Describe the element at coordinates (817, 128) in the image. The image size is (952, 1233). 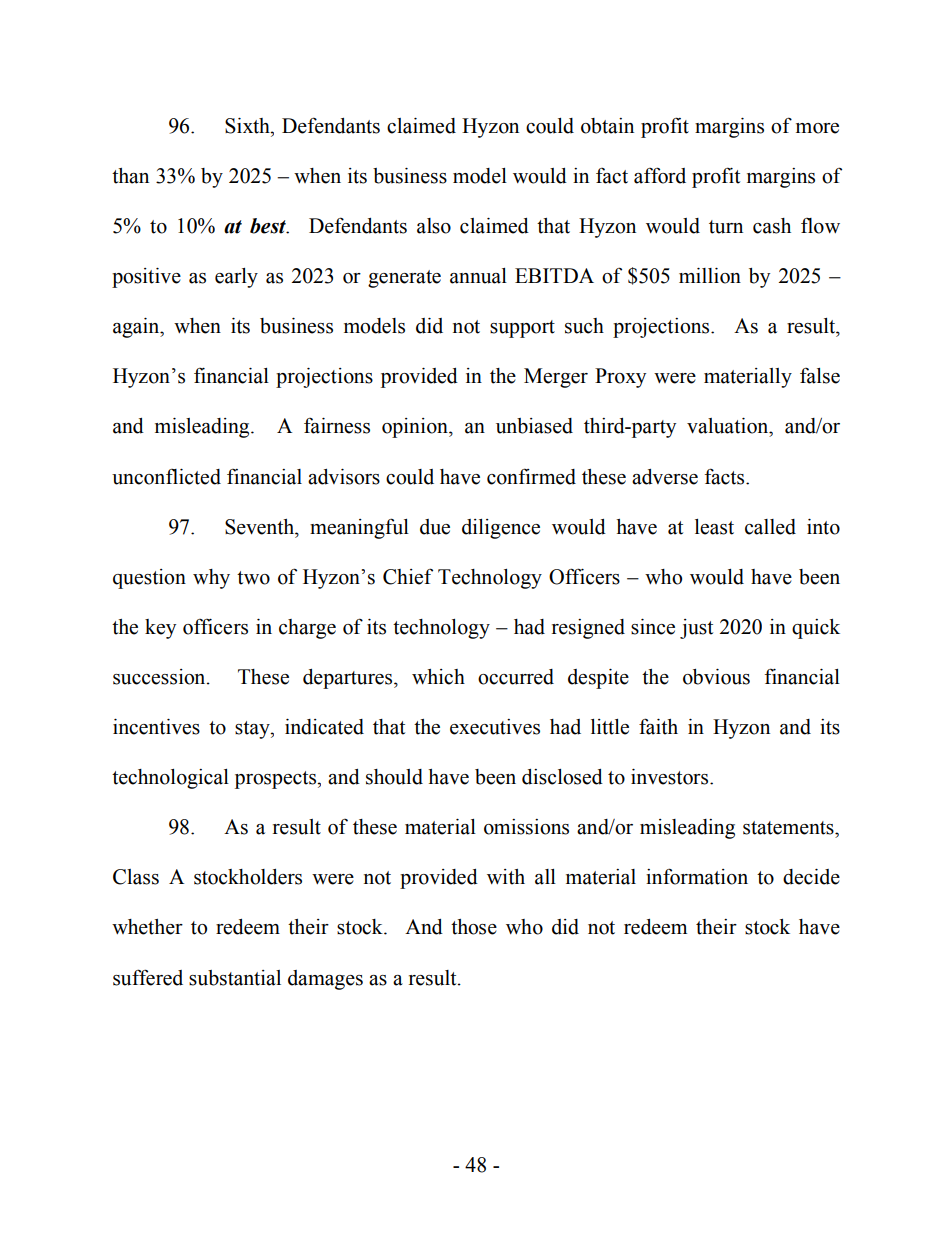
I see `more` at that location.
